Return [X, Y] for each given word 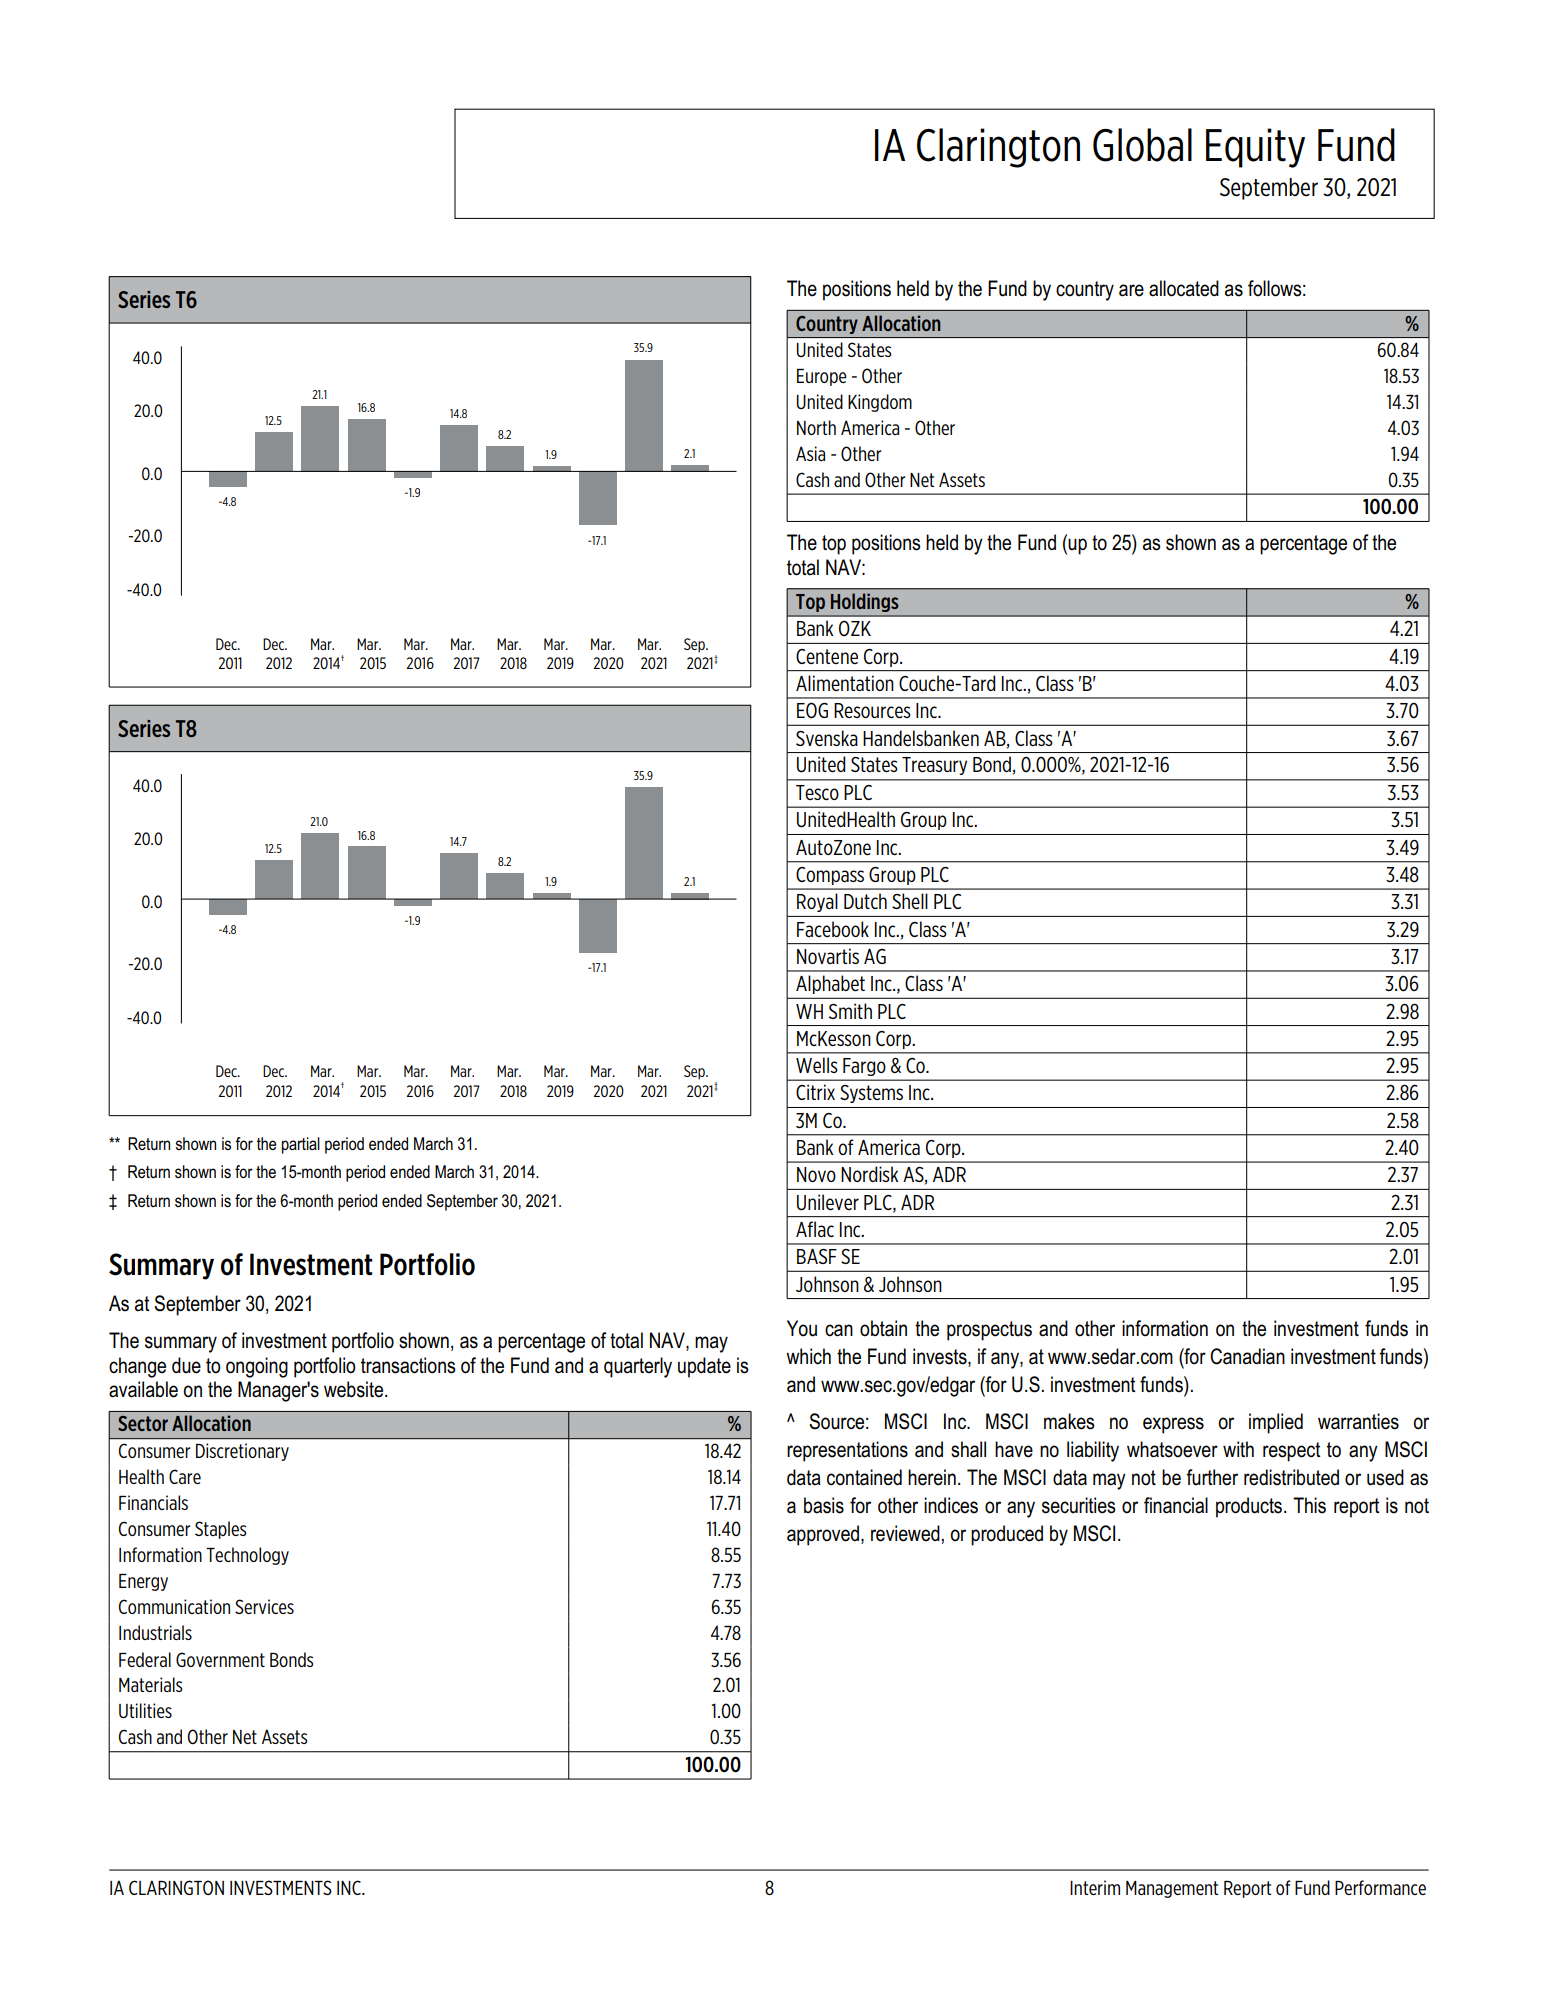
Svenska [827, 738]
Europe [822, 377]
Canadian [1247, 1356]
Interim [1095, 1887]
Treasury [934, 766]
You [802, 1328]
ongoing [257, 1367]
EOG [812, 710]
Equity [1255, 148]
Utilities [145, 1711]
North [816, 427]
